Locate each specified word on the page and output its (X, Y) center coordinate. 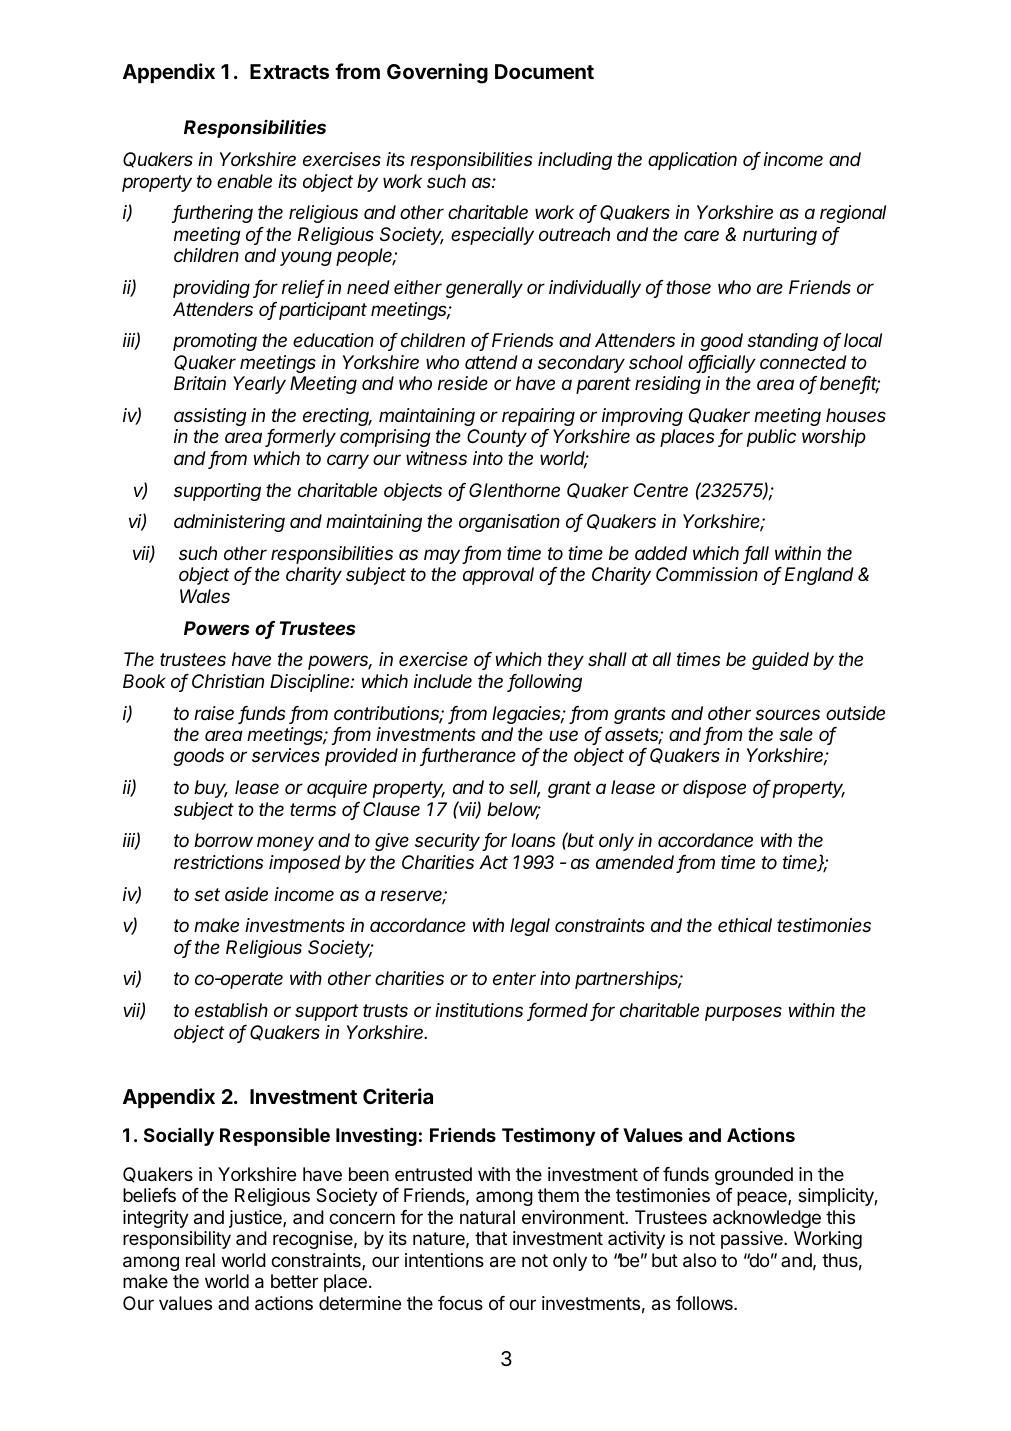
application (692, 161)
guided (780, 661)
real (200, 1260)
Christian (228, 681)
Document (544, 71)
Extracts (289, 71)
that (491, 1238)
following (545, 683)
